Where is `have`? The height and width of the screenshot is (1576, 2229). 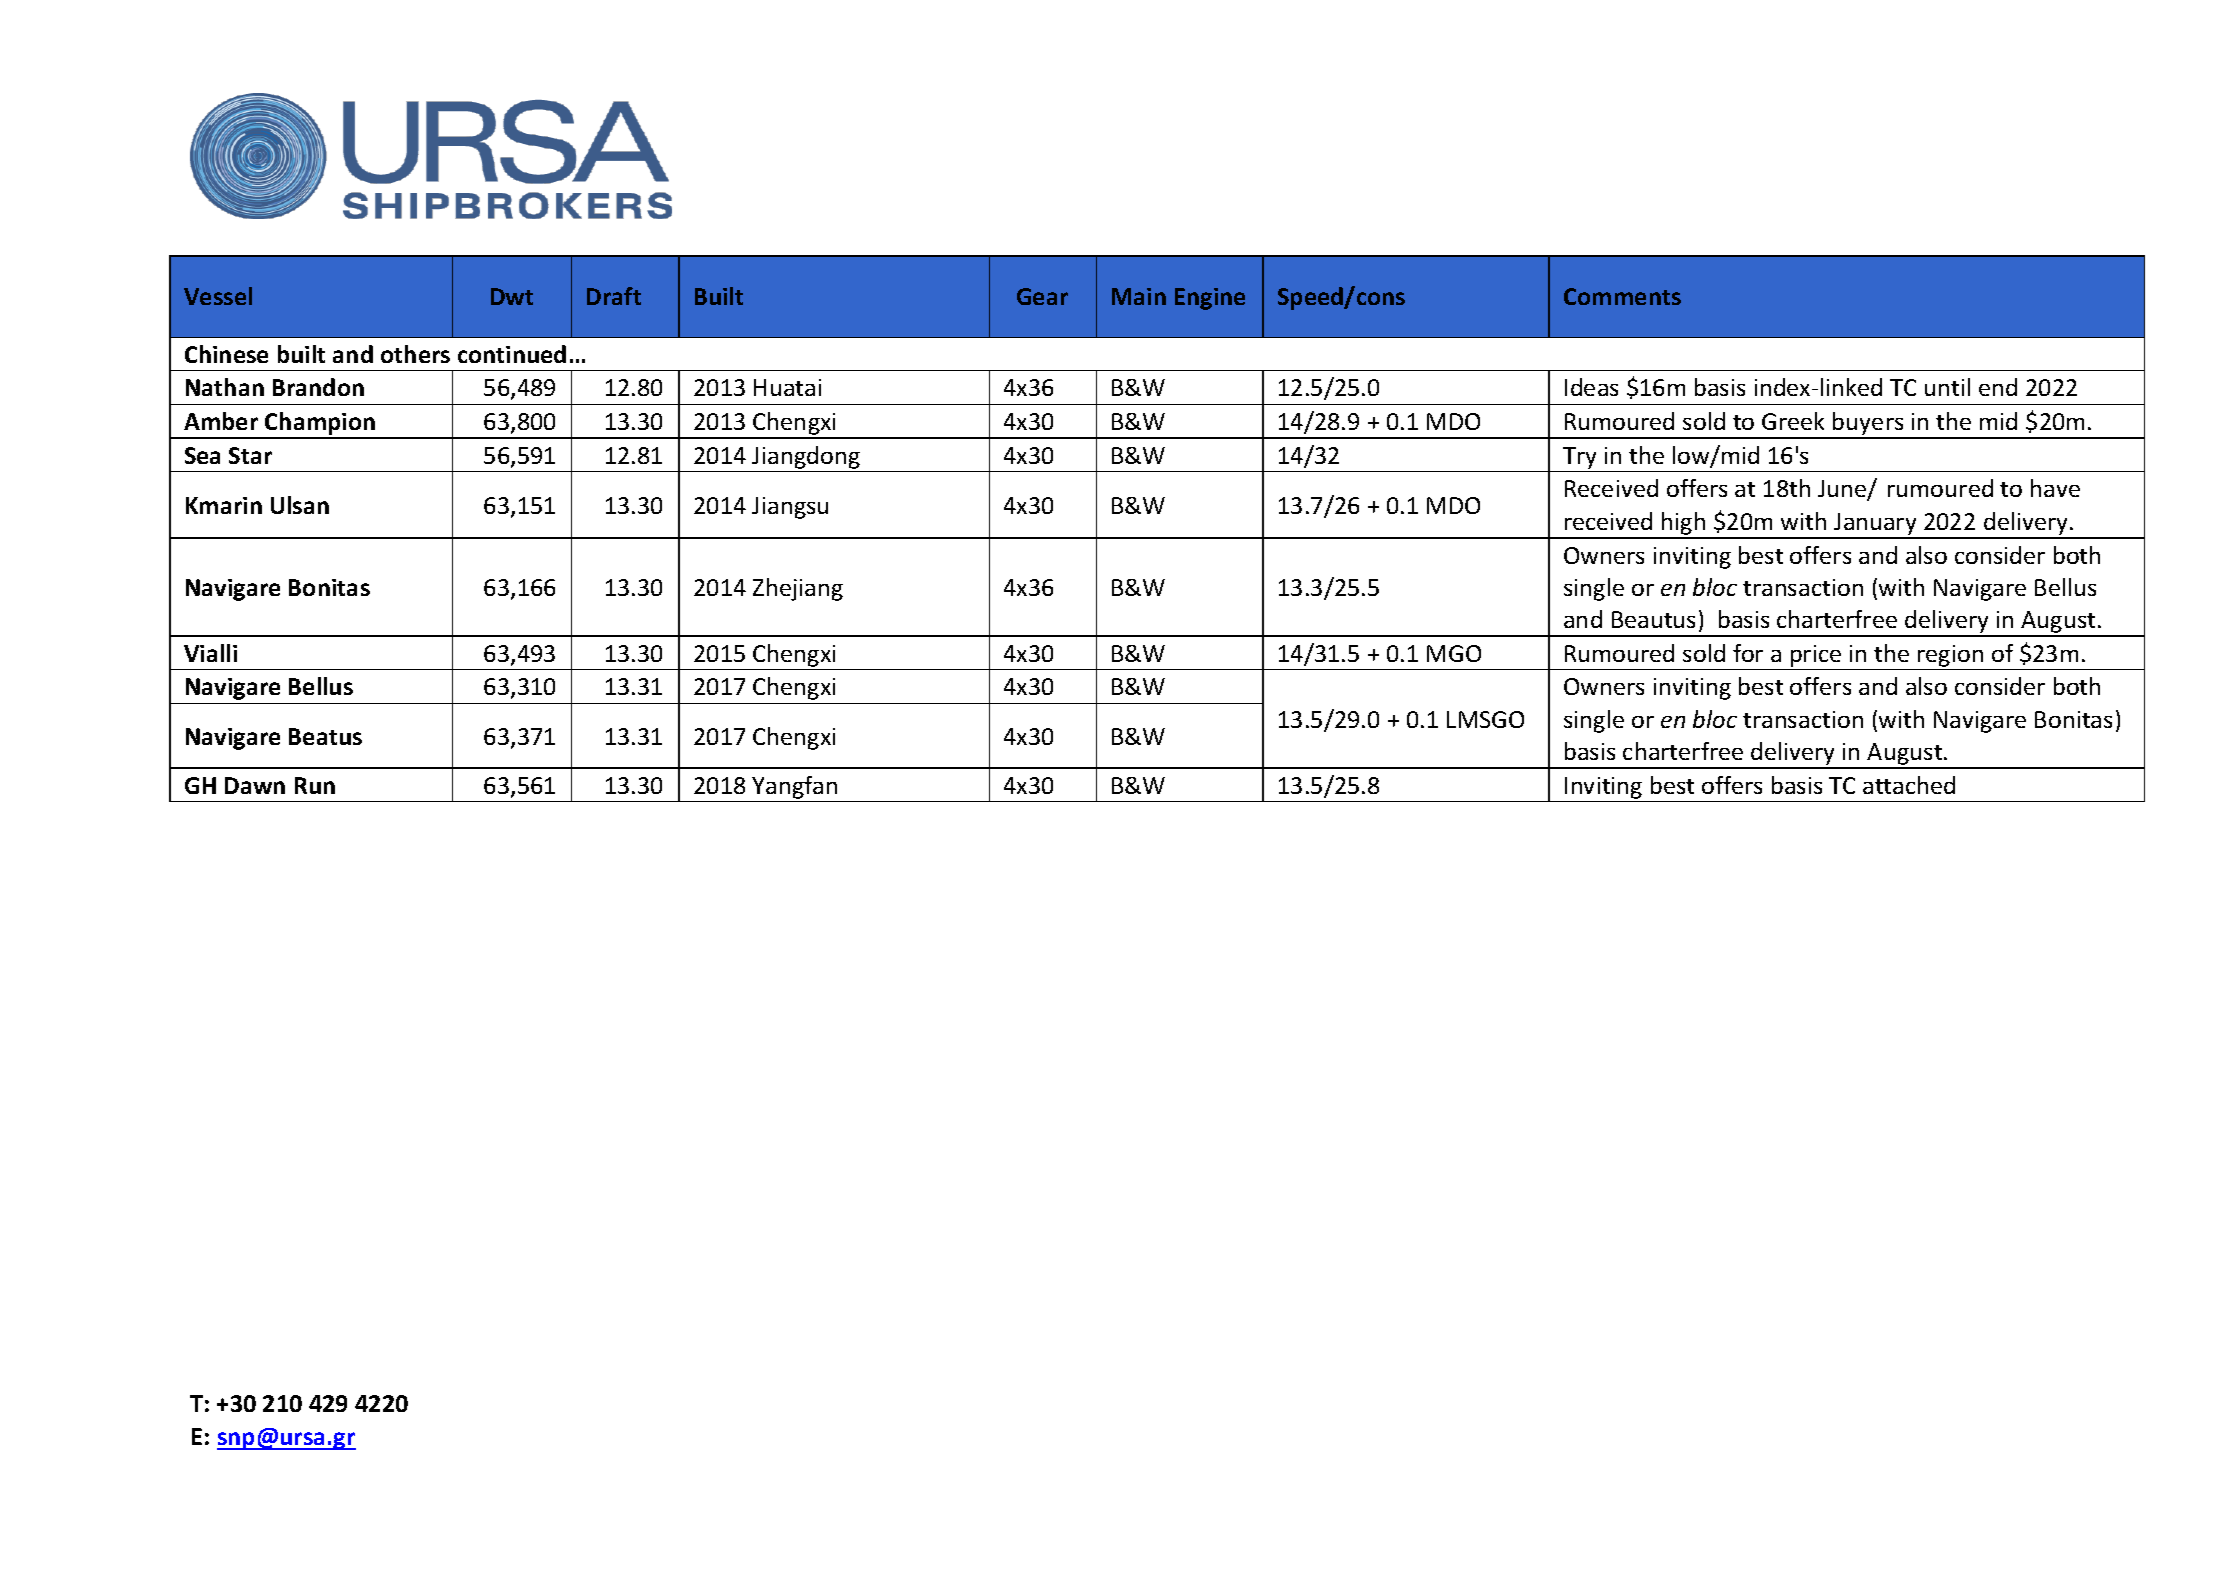 have is located at coordinates (2055, 488).
